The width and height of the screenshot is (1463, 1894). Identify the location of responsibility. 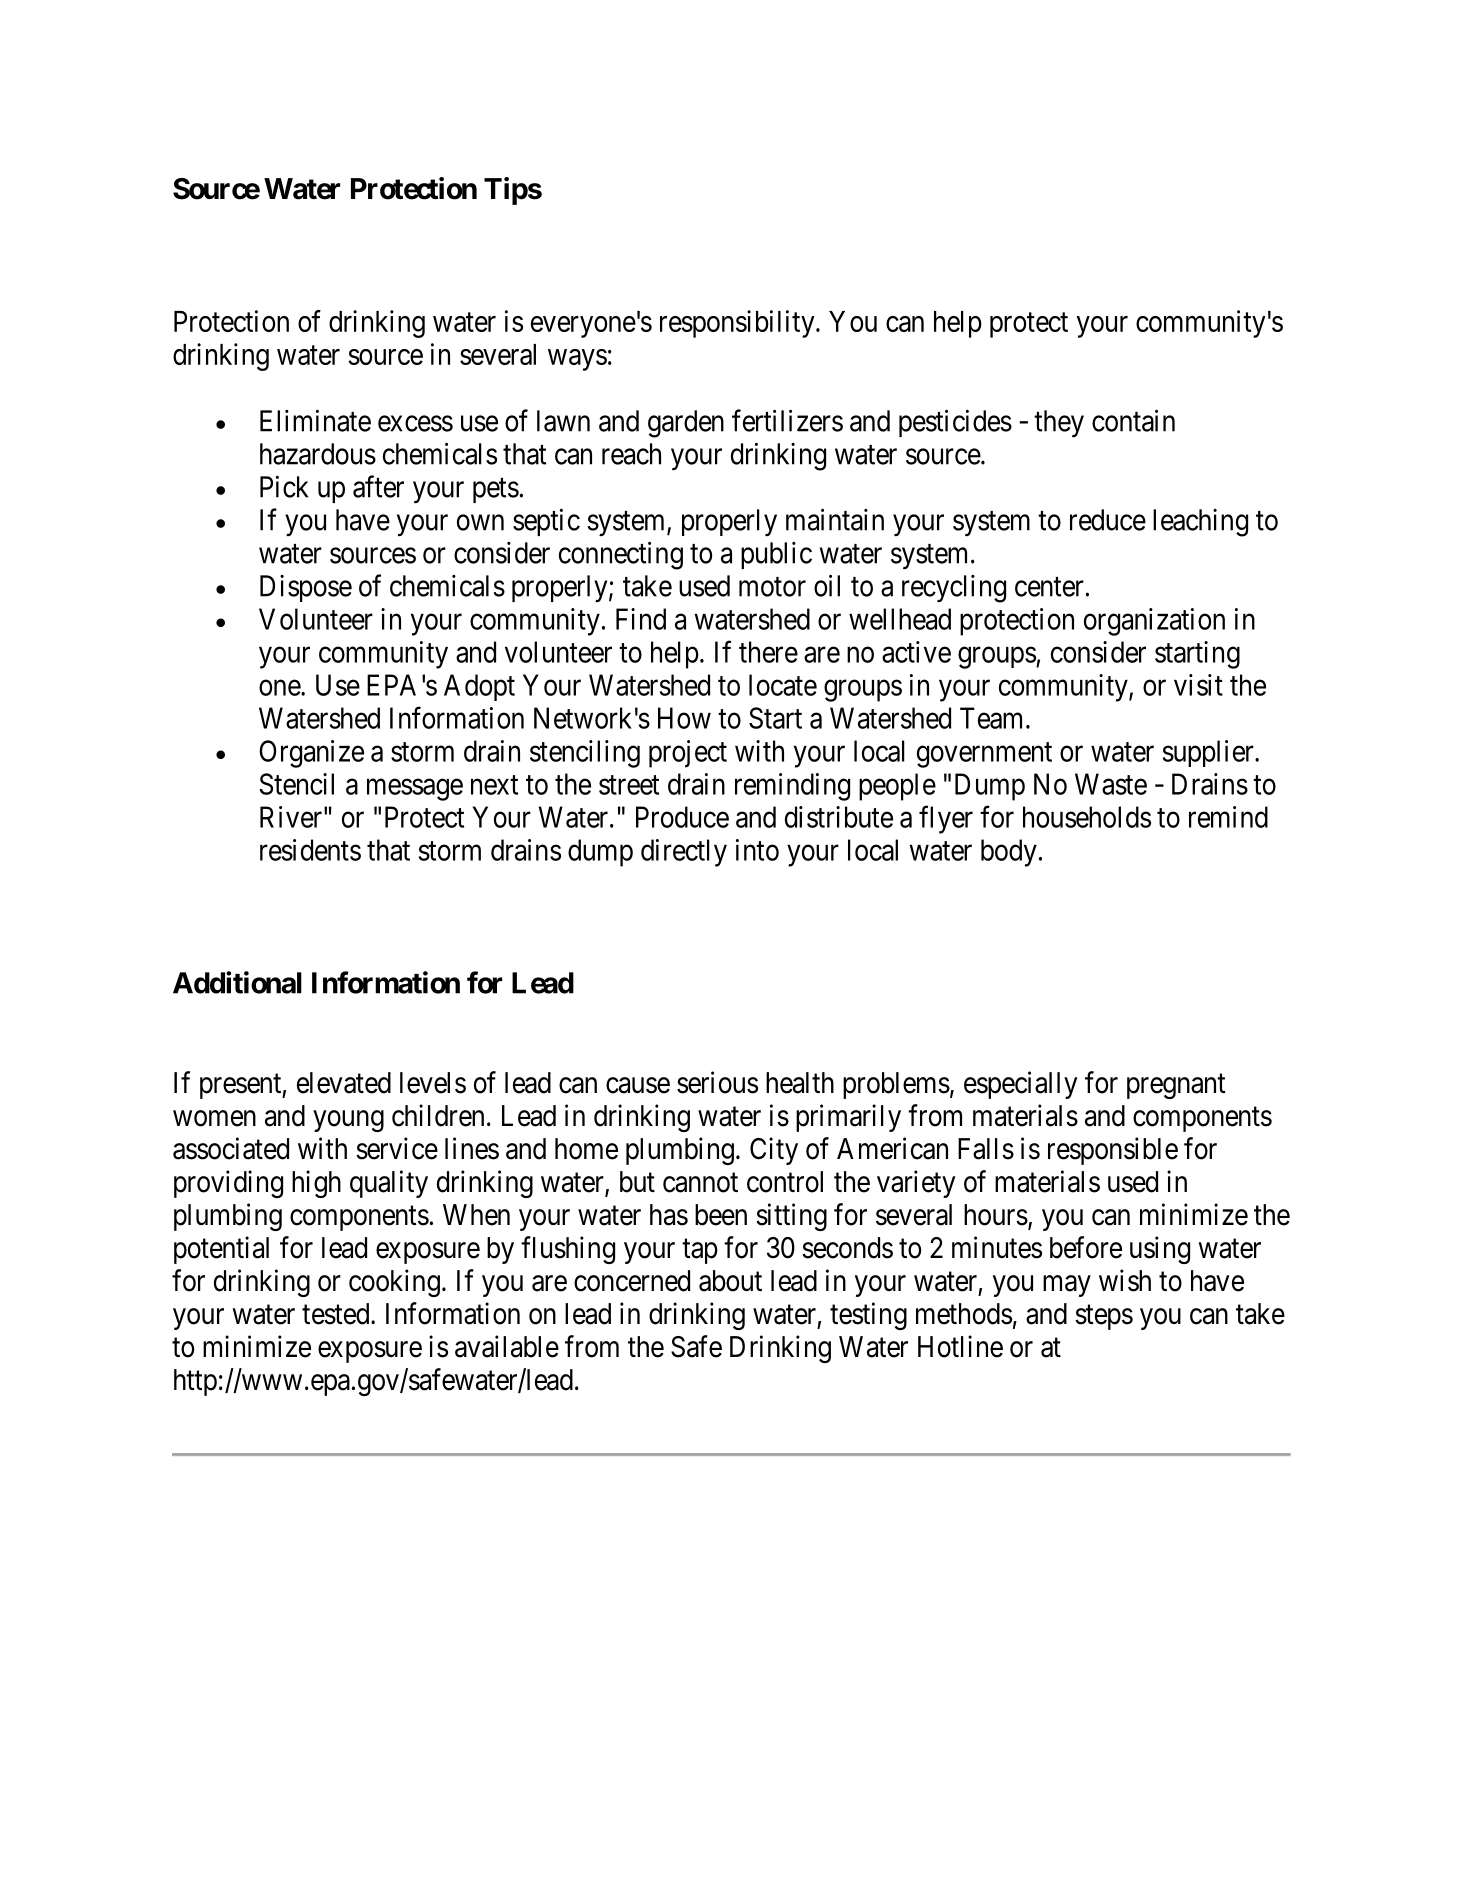
(738, 324).
